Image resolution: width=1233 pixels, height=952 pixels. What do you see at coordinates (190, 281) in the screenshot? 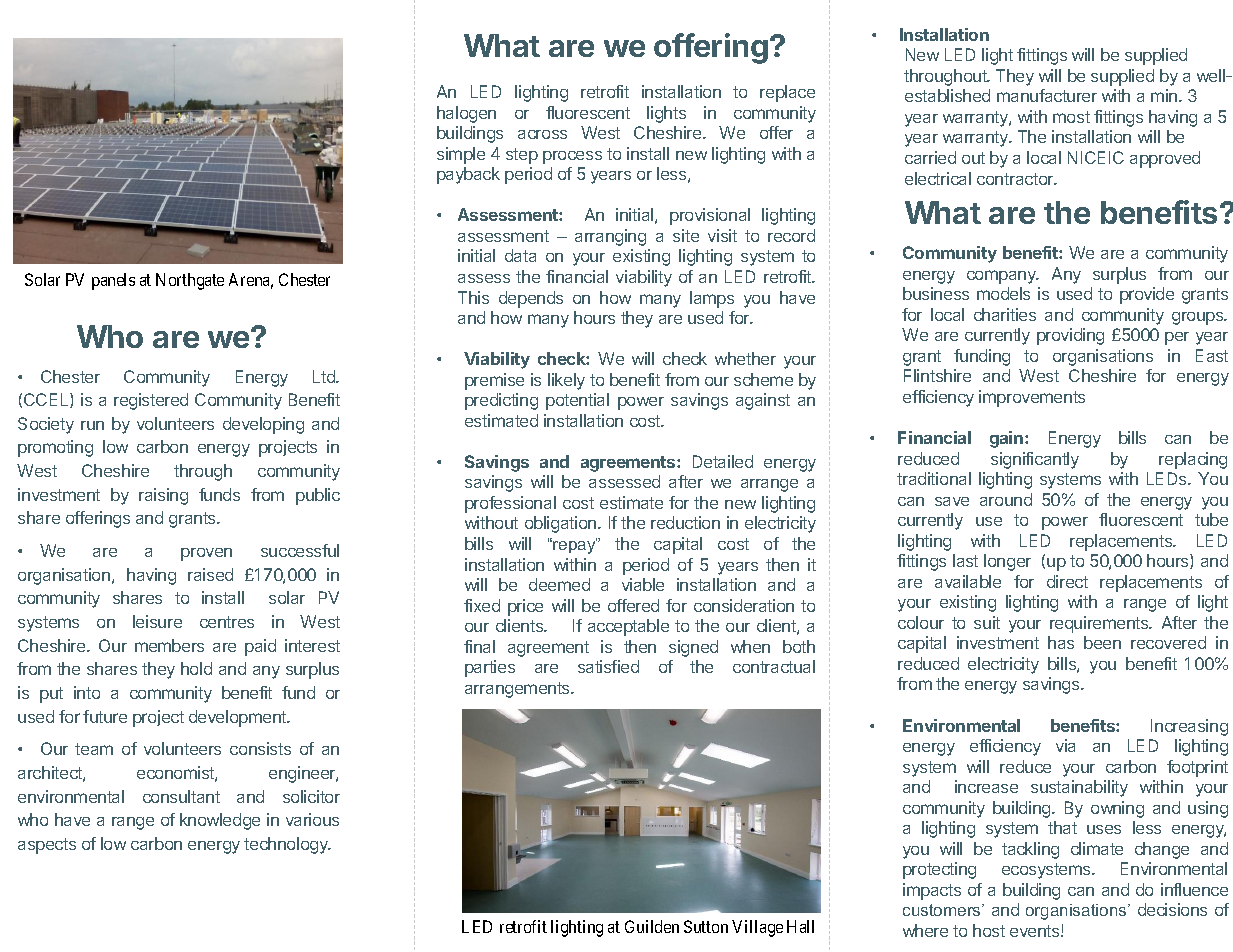
I see `Northgate` at bounding box center [190, 281].
